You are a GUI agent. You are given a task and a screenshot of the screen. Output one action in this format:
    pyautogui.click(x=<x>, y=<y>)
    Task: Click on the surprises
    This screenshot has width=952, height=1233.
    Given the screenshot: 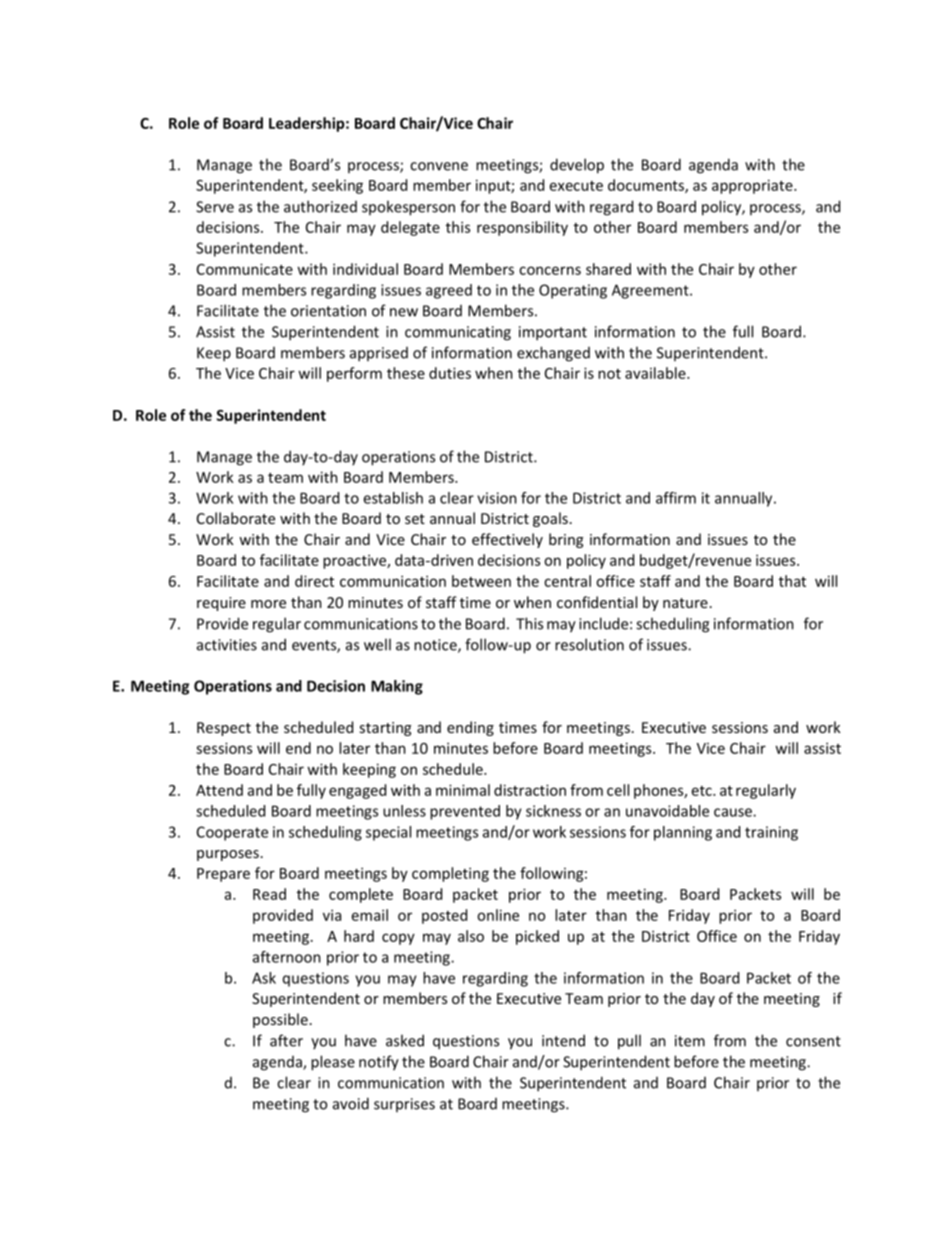 What is the action you would take?
    pyautogui.click(x=404, y=1105)
